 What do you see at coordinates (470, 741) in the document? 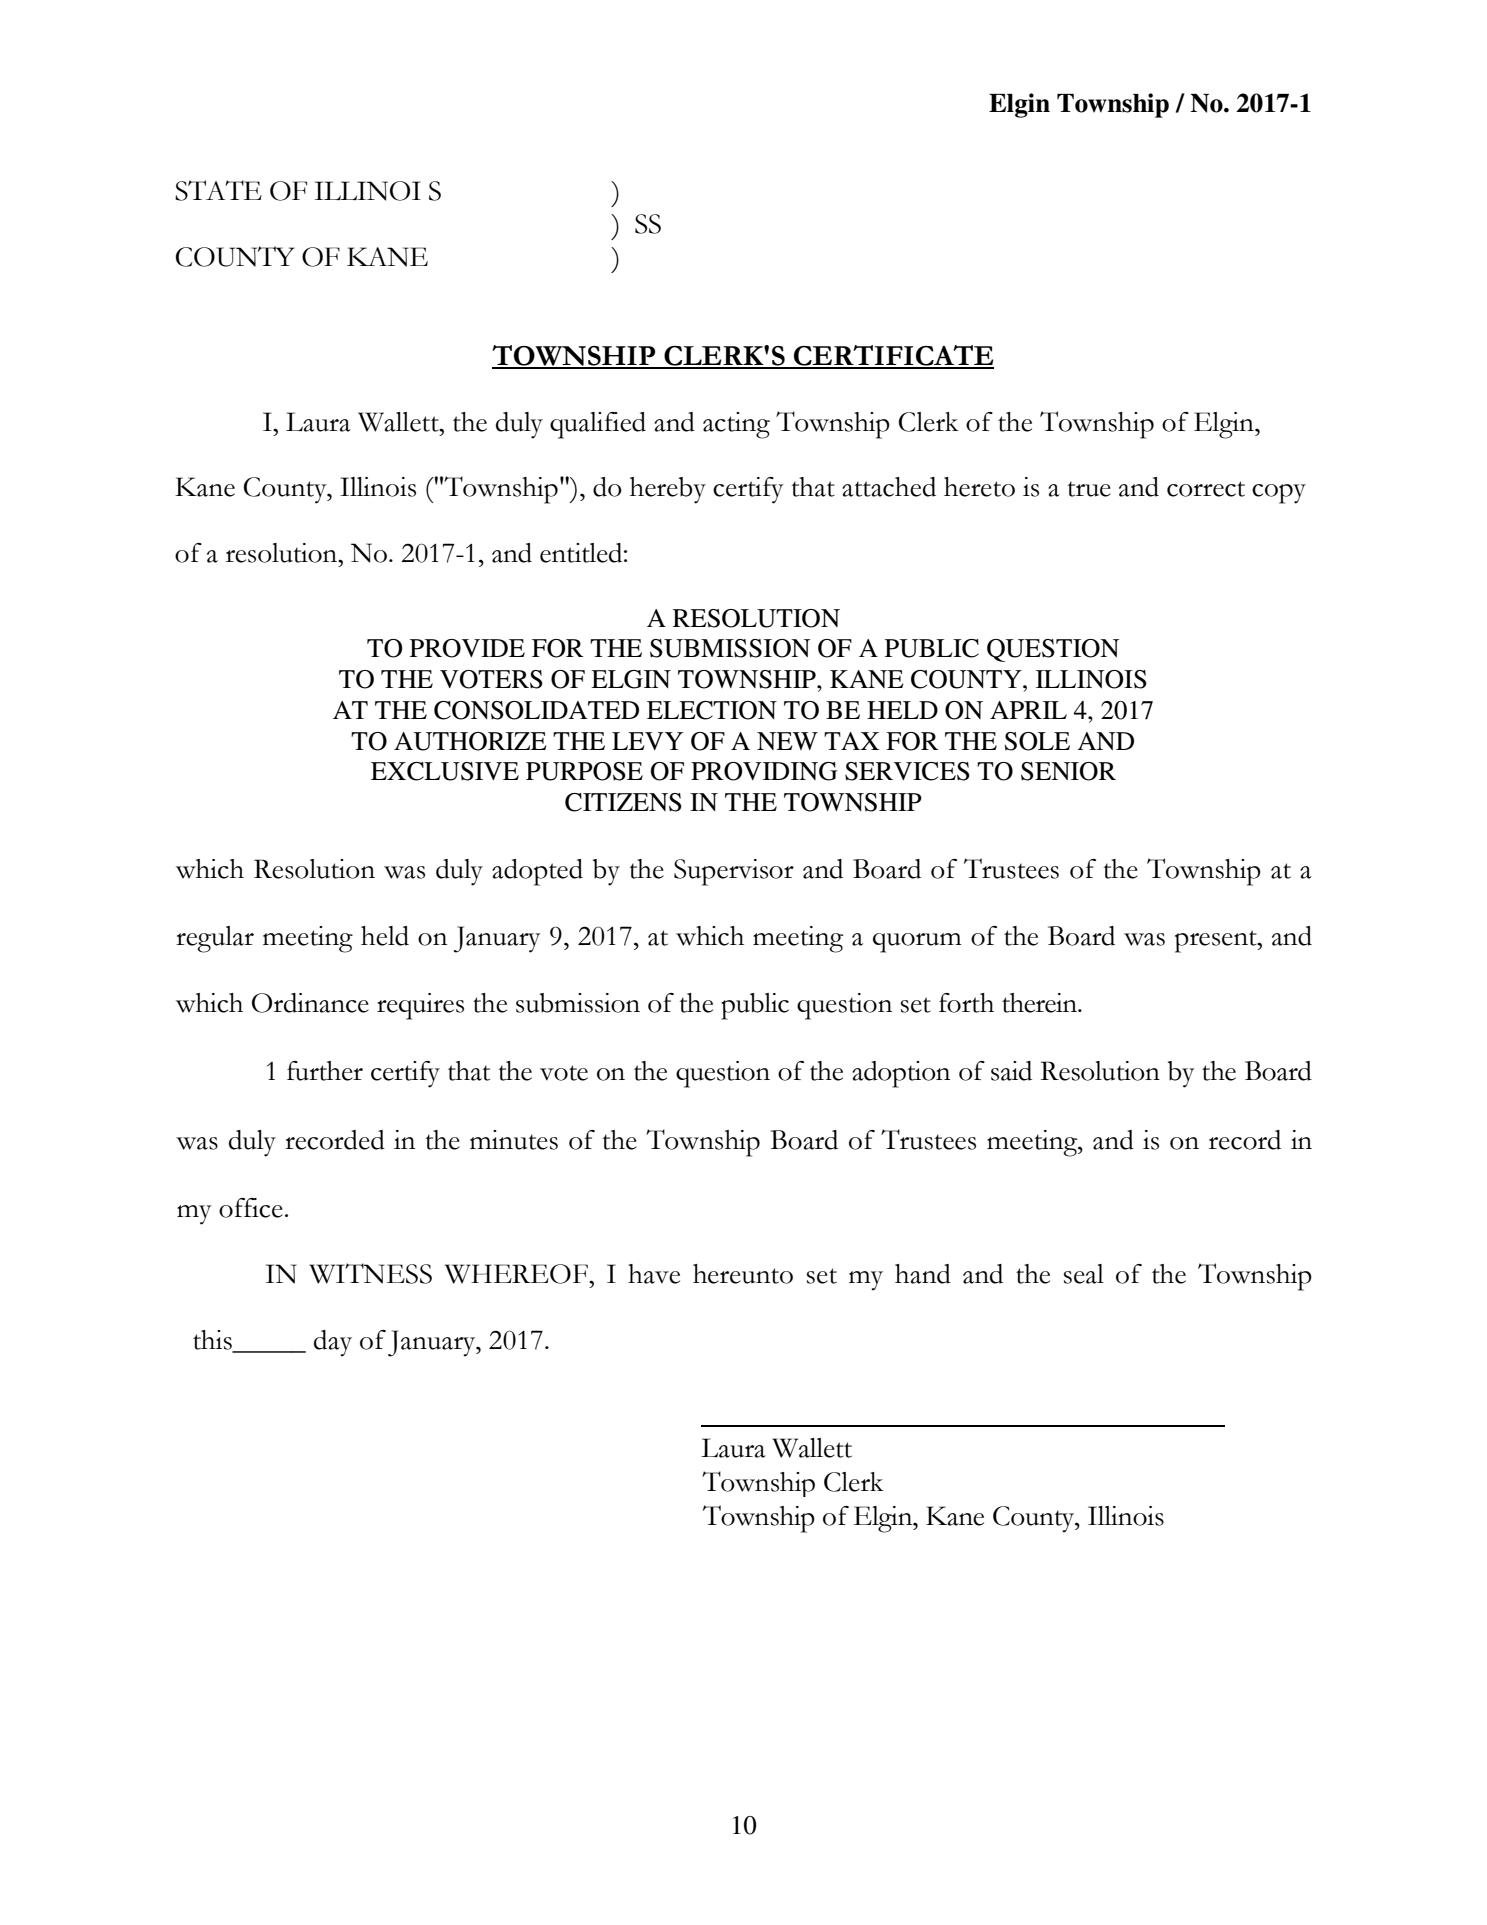
I see `AUTHORIZE` at bounding box center [470, 741].
